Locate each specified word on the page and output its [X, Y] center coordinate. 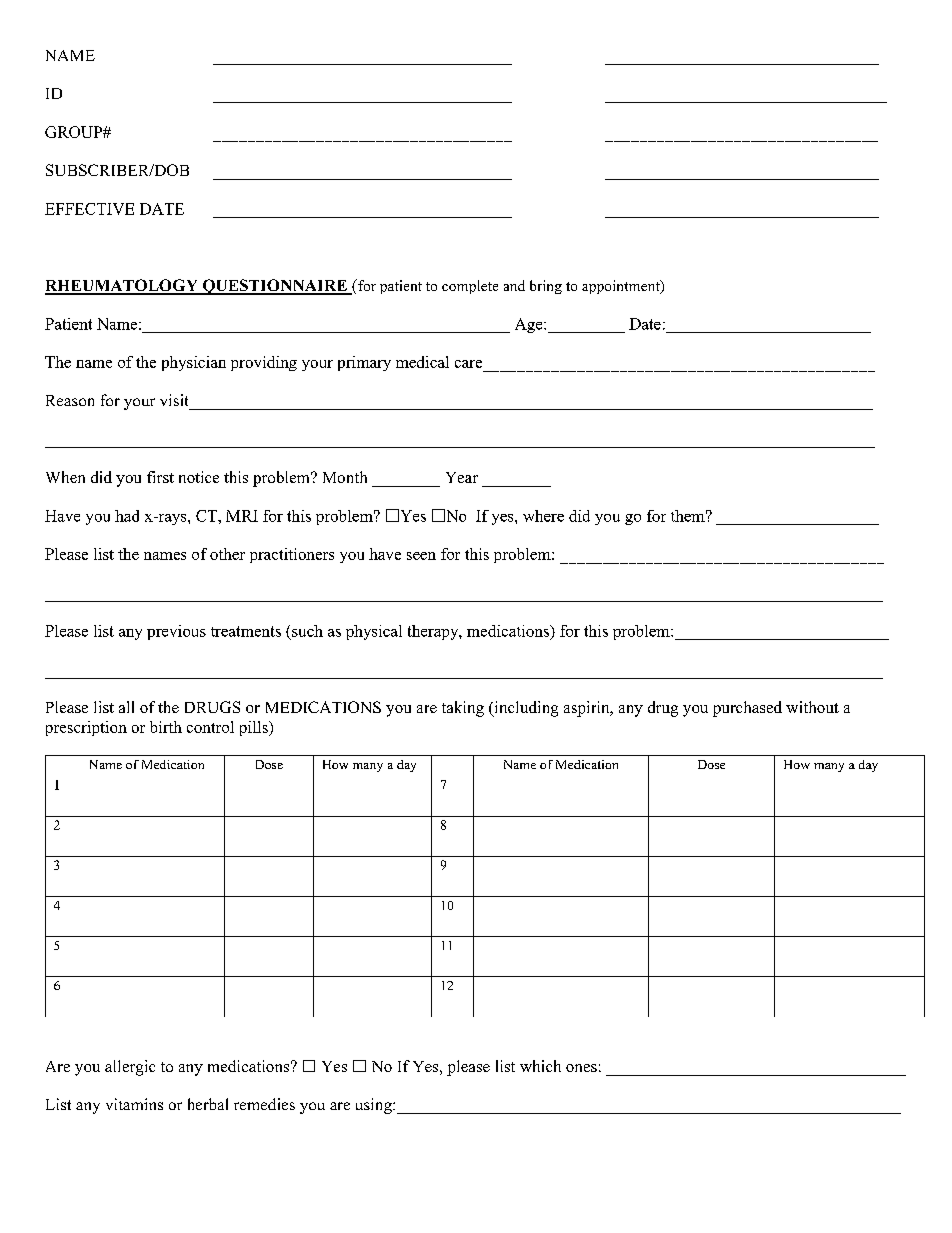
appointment [622, 287]
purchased [747, 709]
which [540, 1066]
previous [176, 632]
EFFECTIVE [89, 209]
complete [470, 287]
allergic [130, 1068]
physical [374, 632]
